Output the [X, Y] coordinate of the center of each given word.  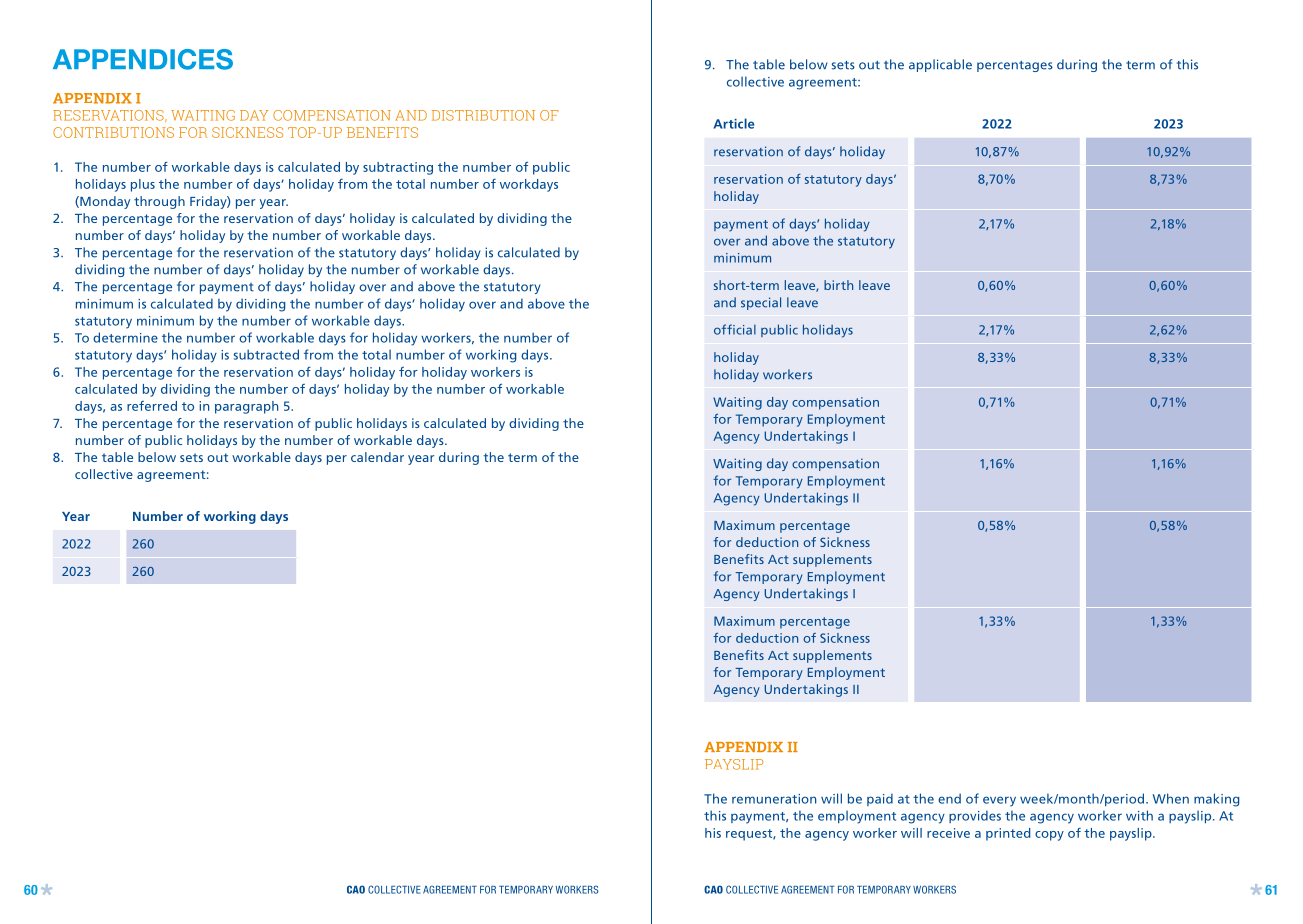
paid [880, 799]
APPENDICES [143, 59]
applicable [940, 65]
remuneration [774, 799]
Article [734, 123]
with [1139, 815]
